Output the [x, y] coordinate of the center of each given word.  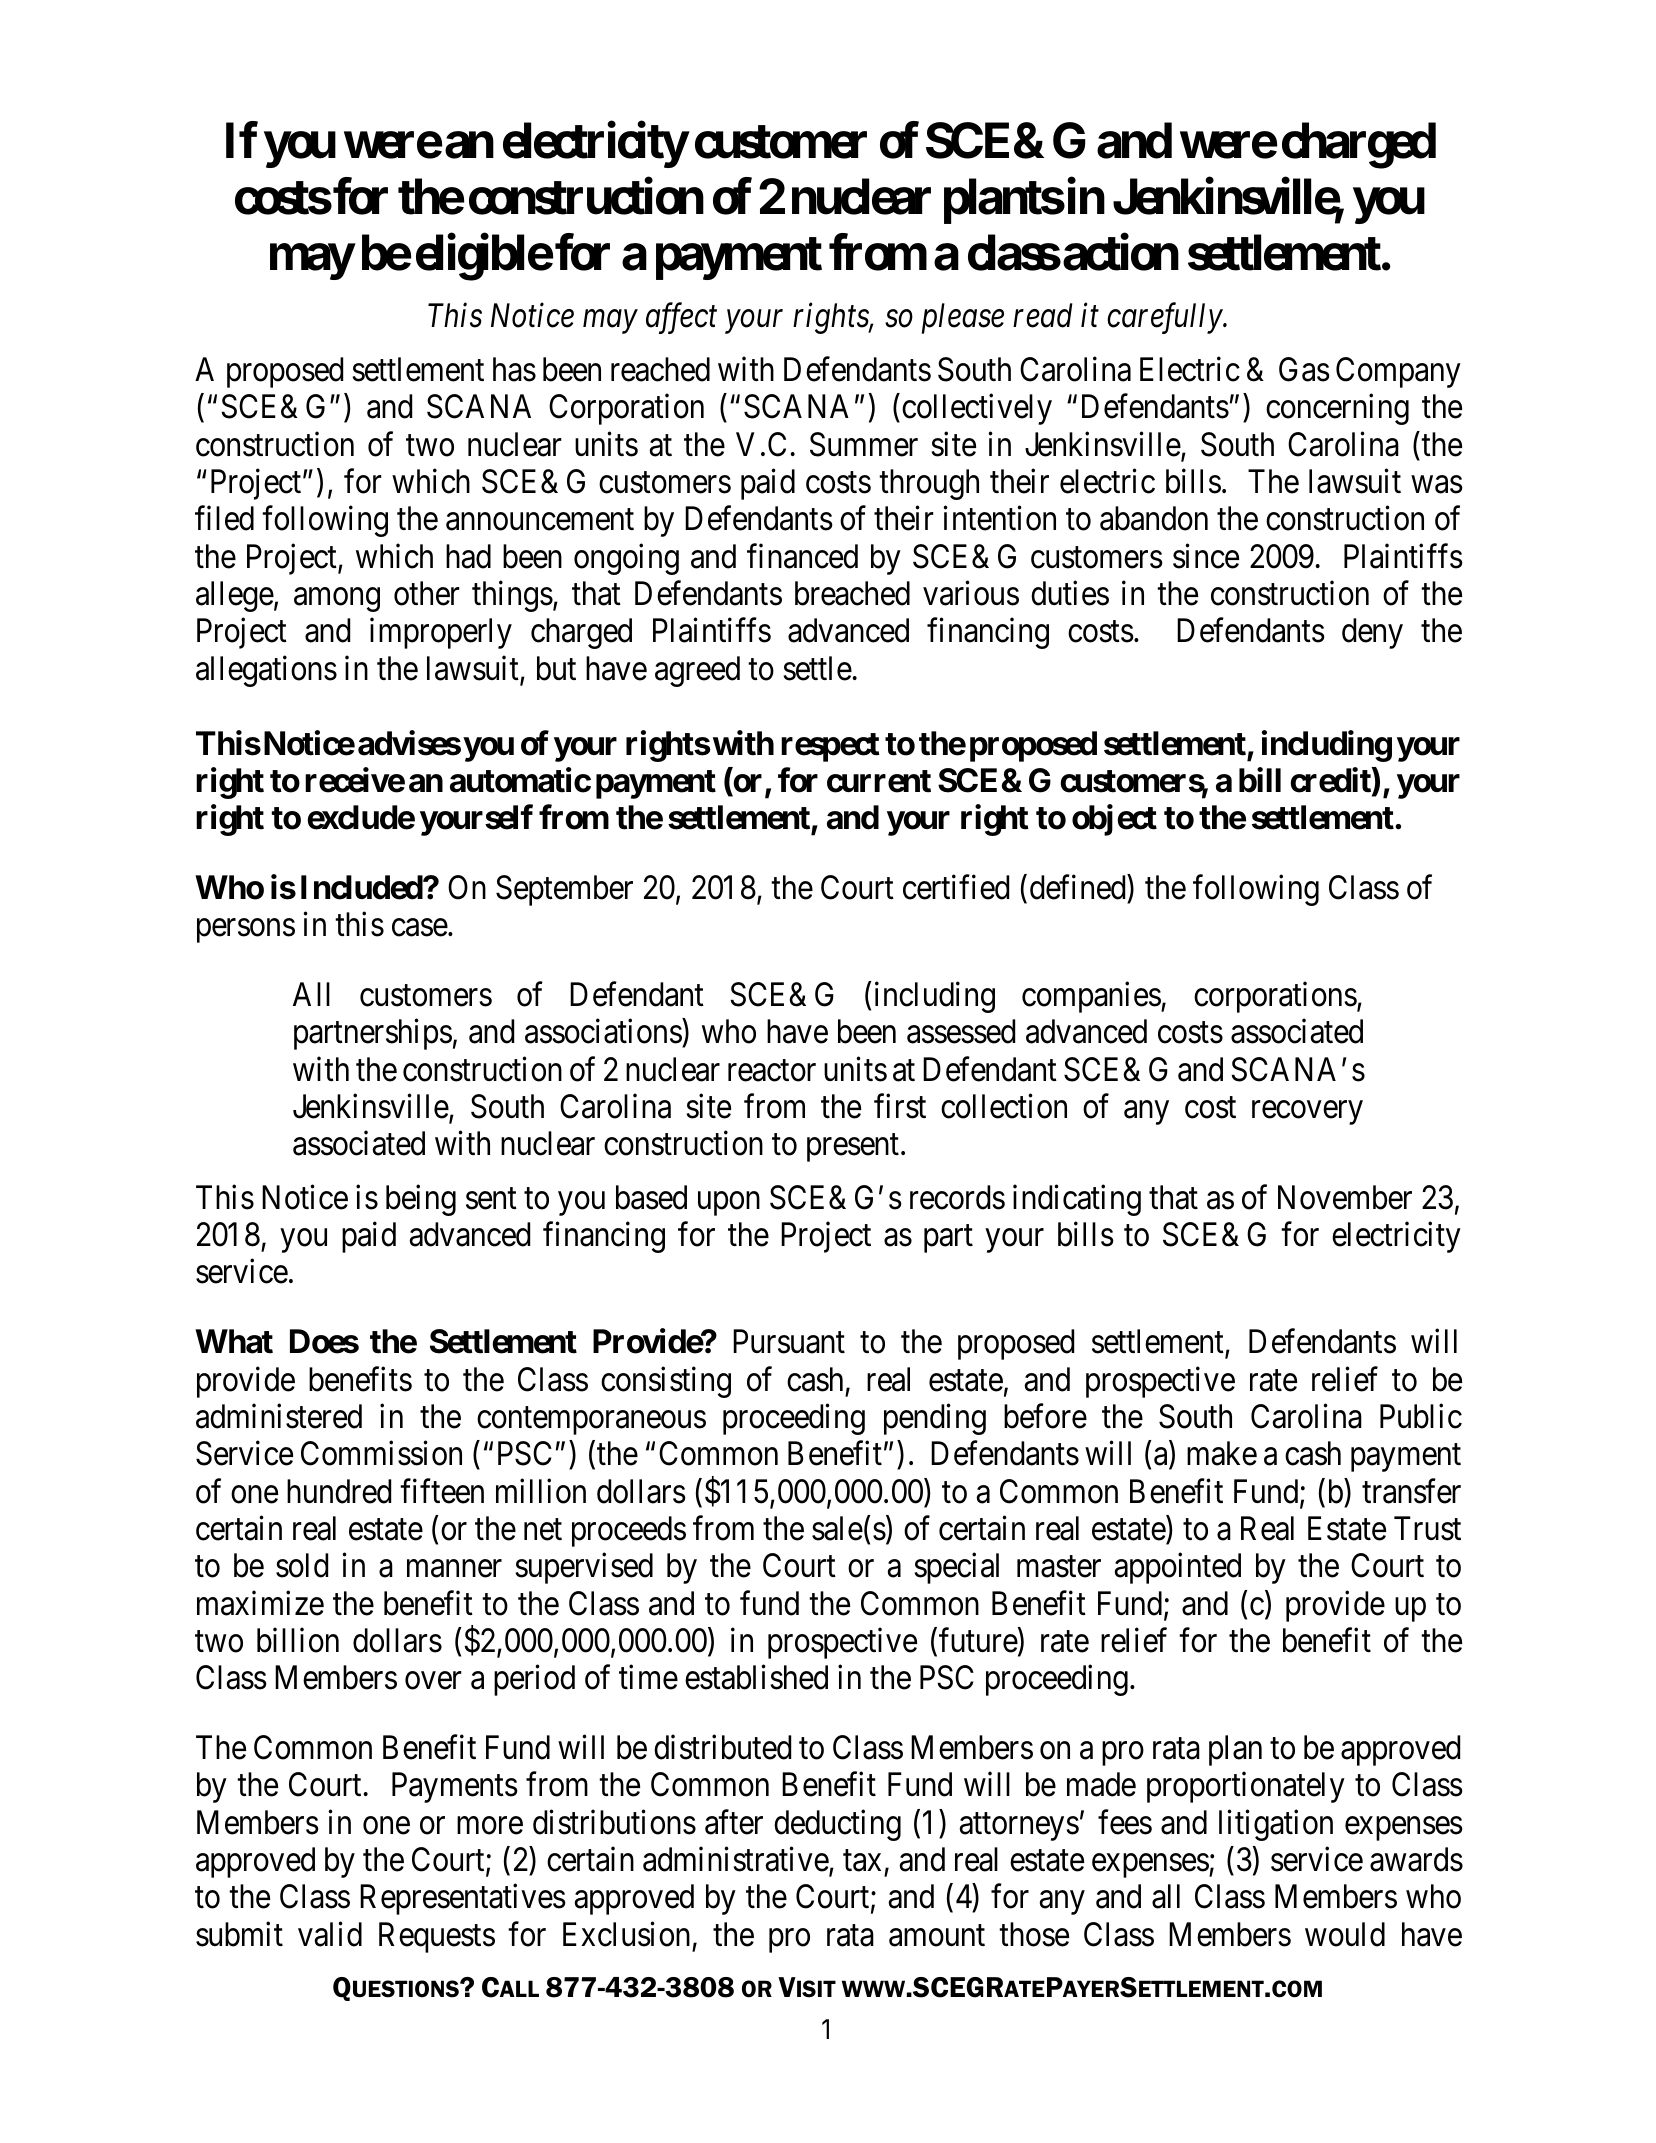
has [514, 369]
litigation [1276, 1825]
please [963, 318]
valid [330, 1934]
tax [862, 1861]
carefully [1165, 318]
